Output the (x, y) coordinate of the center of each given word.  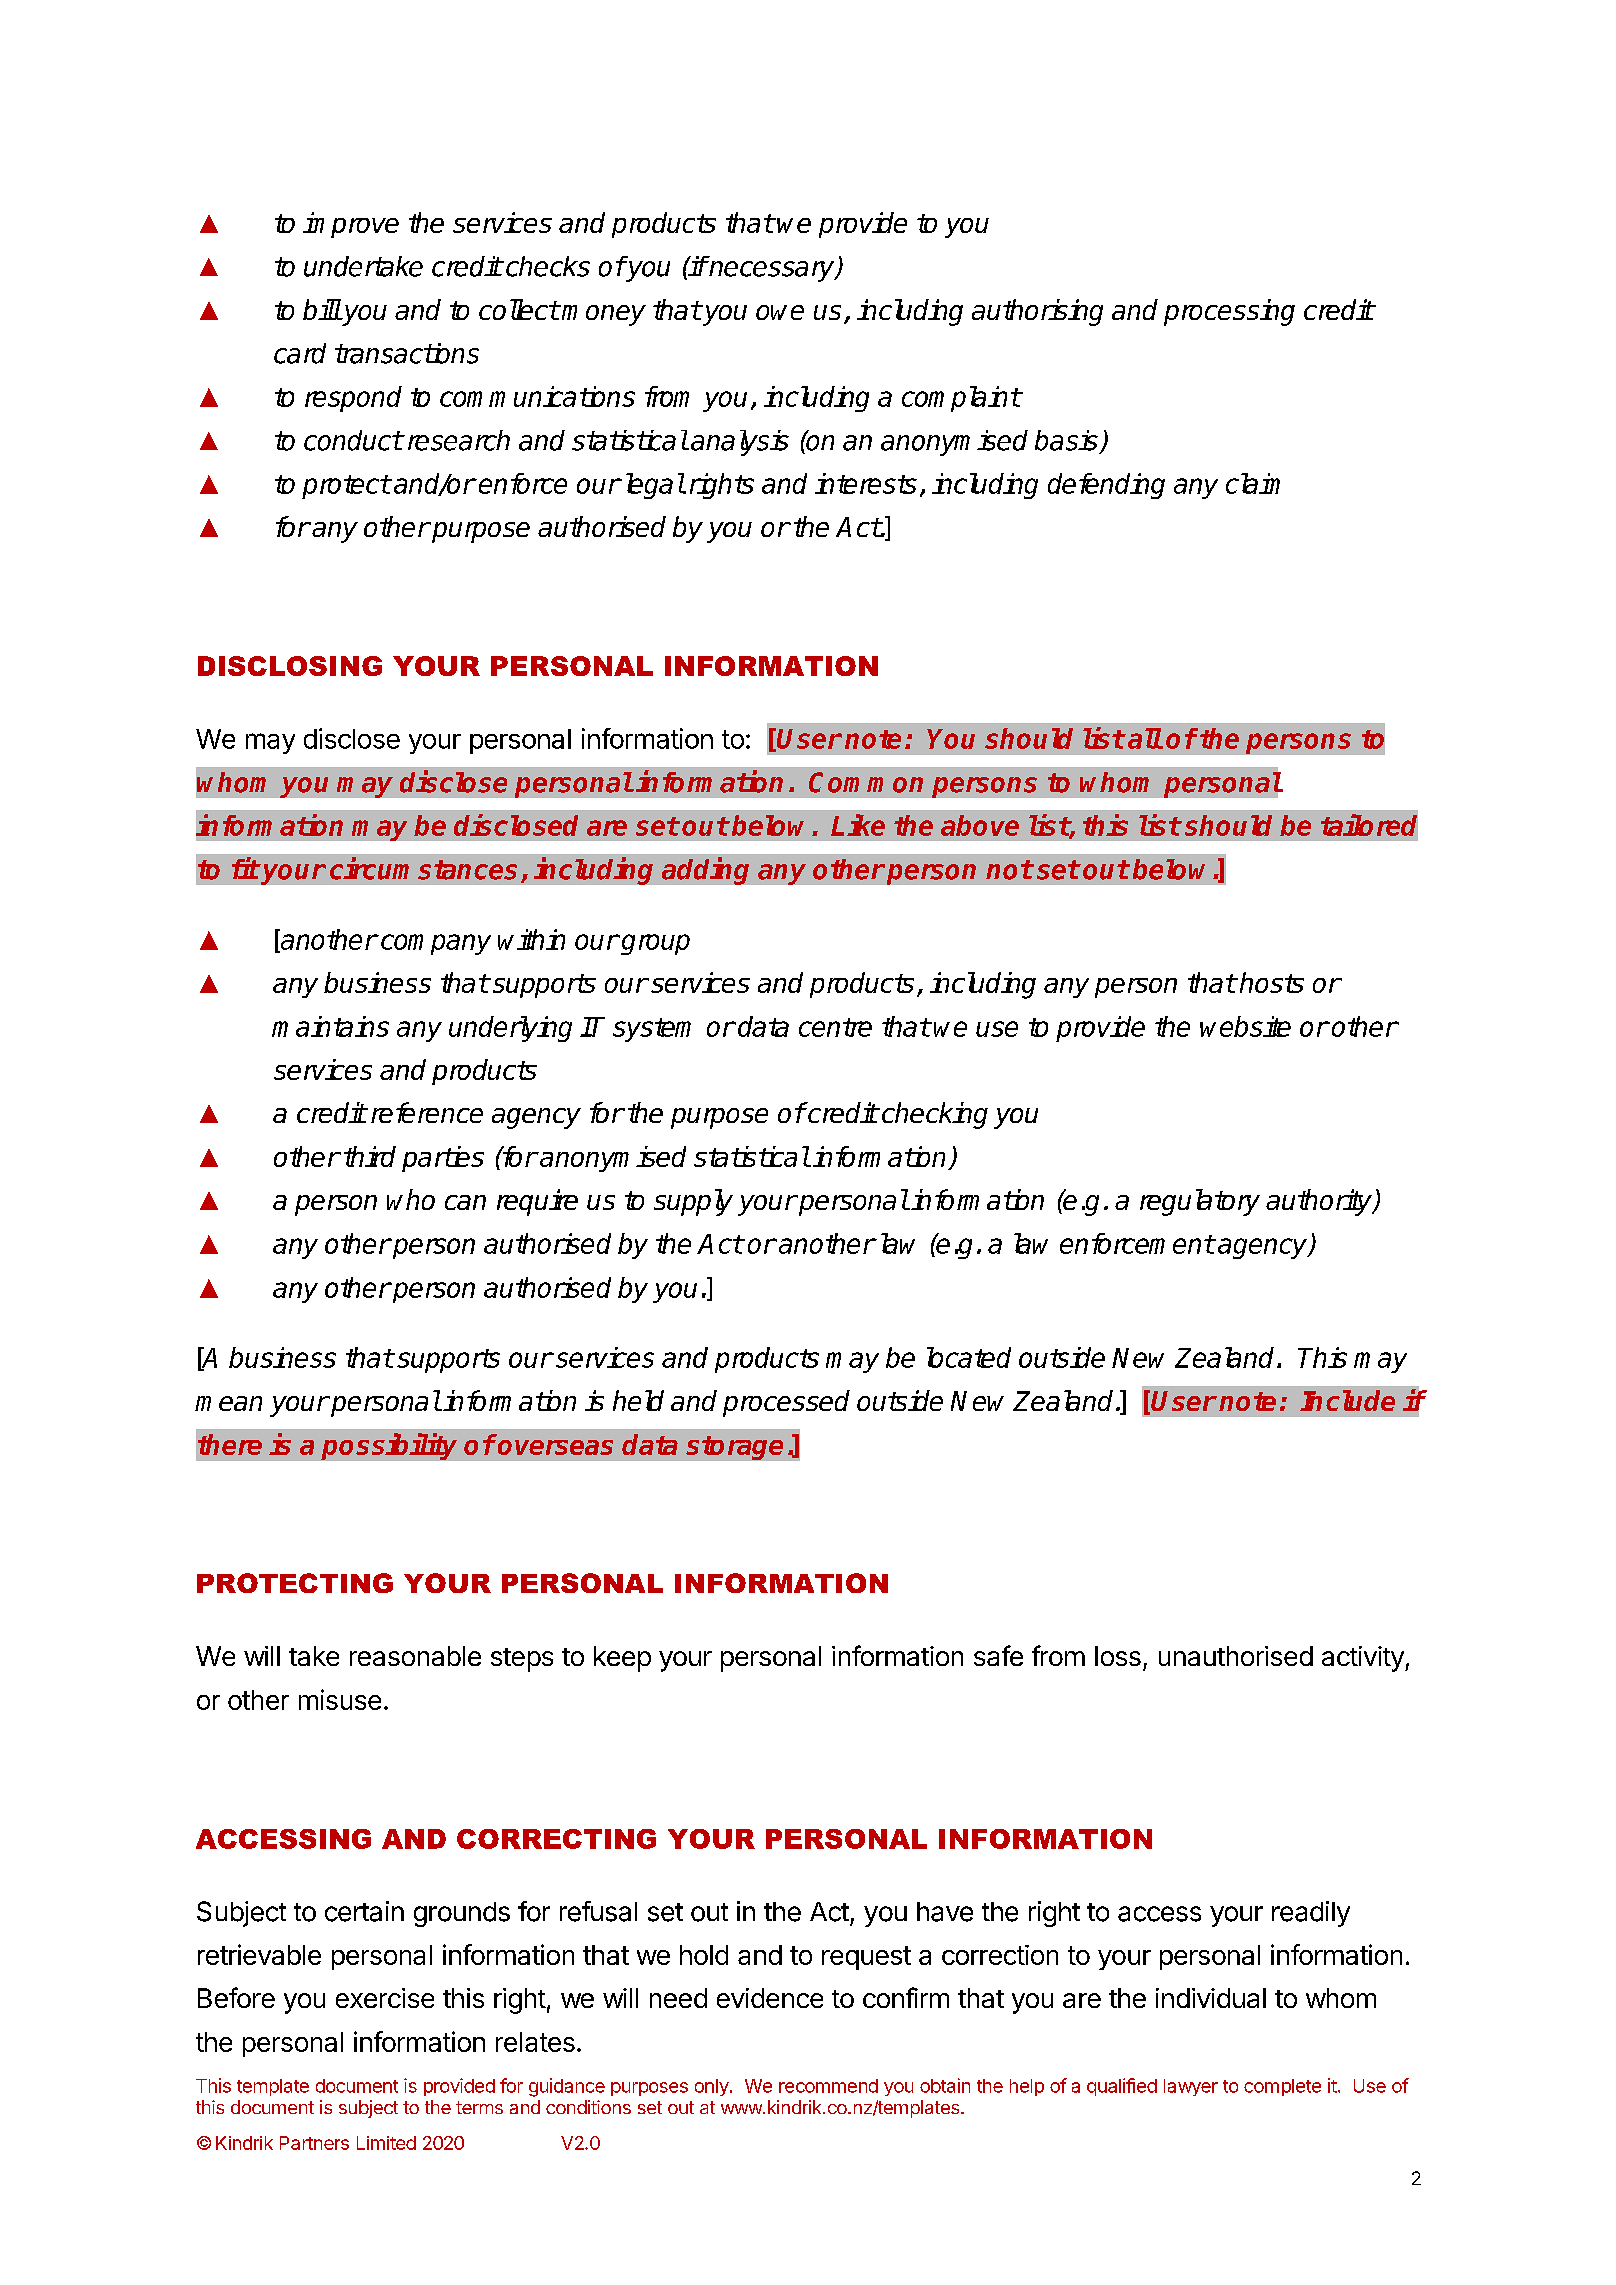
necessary (772, 271)
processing (1229, 312)
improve (351, 225)
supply (693, 1202)
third (370, 1156)
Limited (386, 2143)
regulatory (1200, 1202)
